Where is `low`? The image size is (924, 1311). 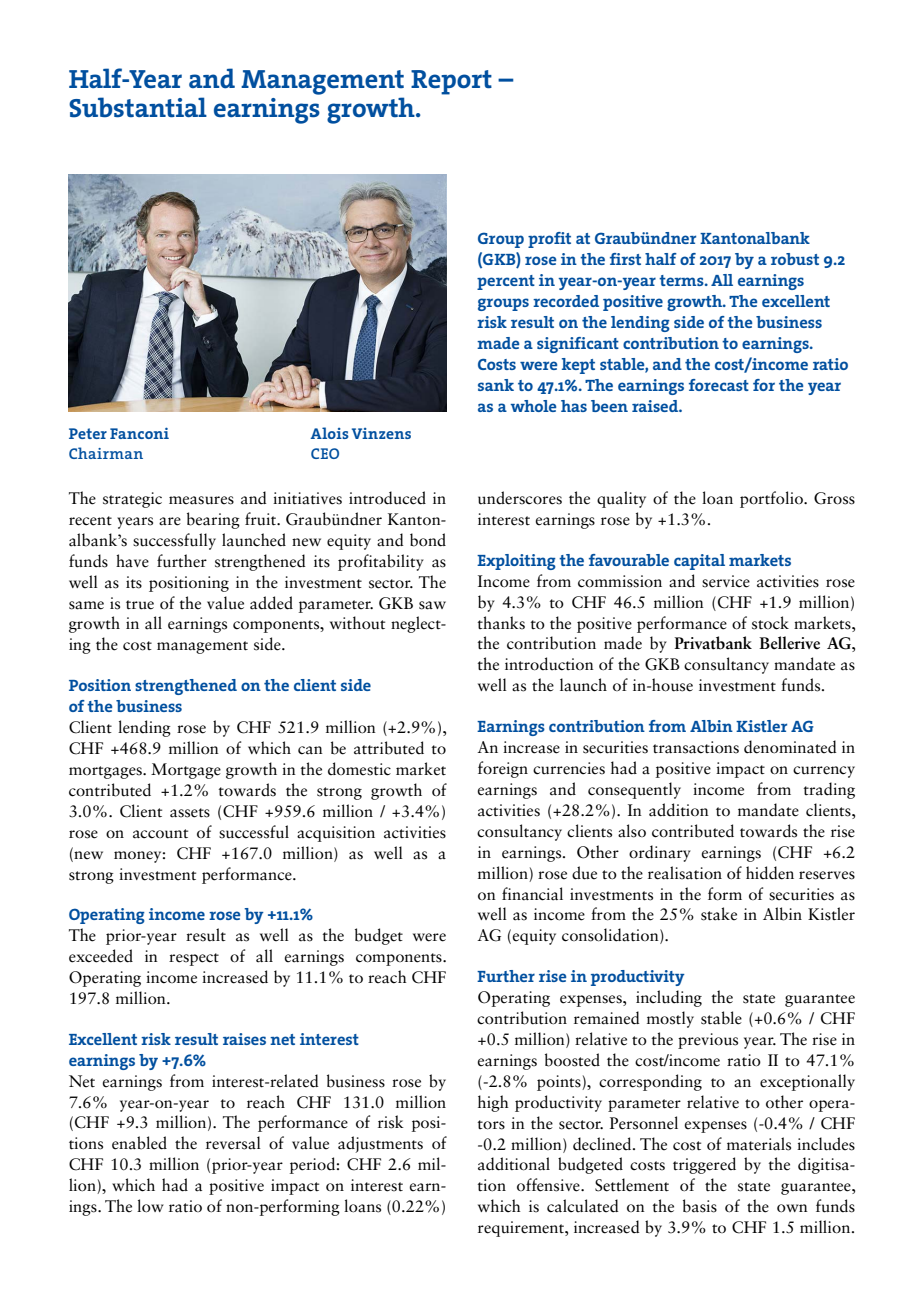 low is located at coordinates (150, 1206).
